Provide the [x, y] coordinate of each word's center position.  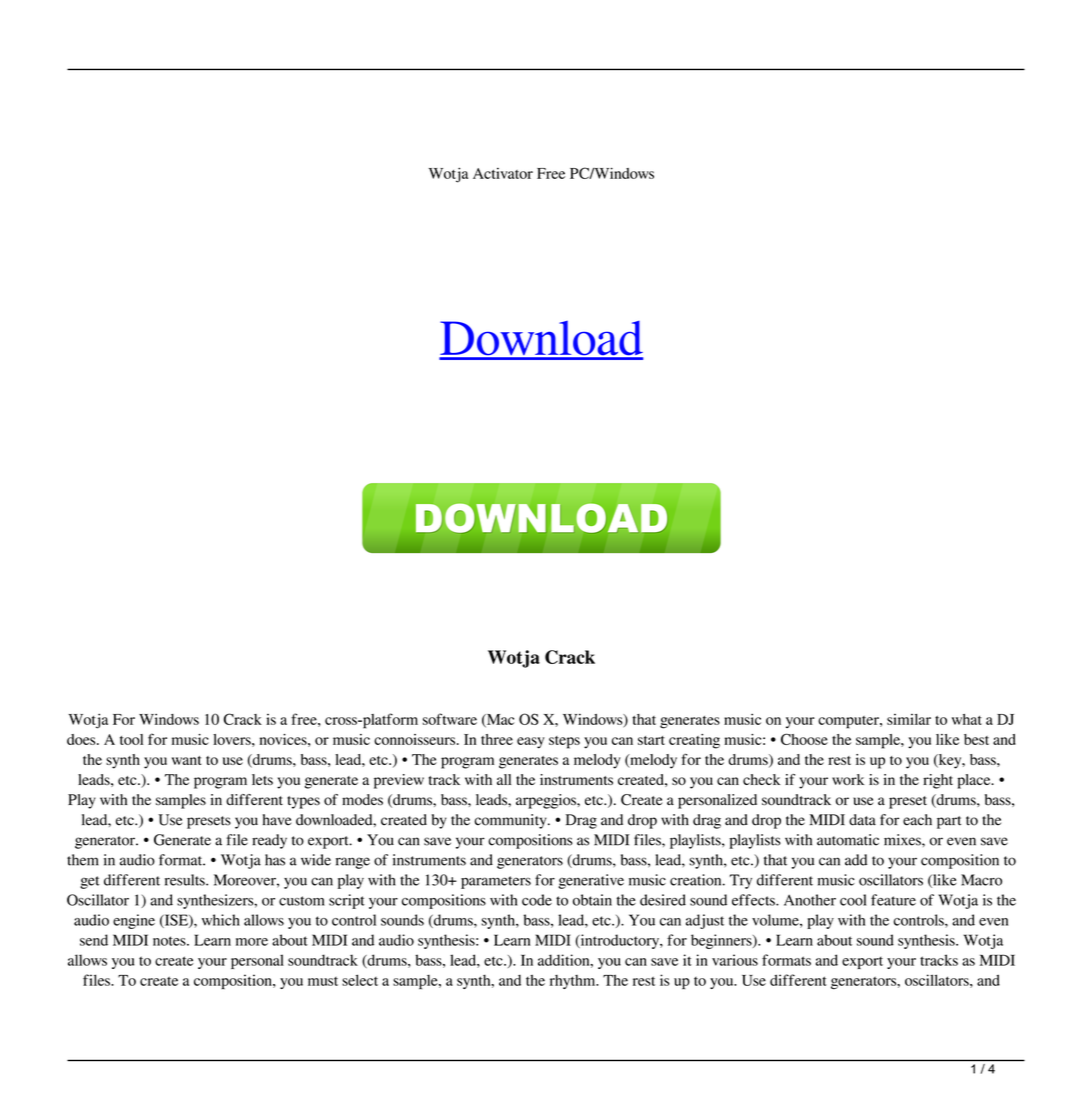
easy [531, 743]
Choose [804, 739]
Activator [503, 173]
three [497, 739]
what [967, 719]
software [450, 719]
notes [170, 941]
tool [131, 739]
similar [909, 719]
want [187, 760]
